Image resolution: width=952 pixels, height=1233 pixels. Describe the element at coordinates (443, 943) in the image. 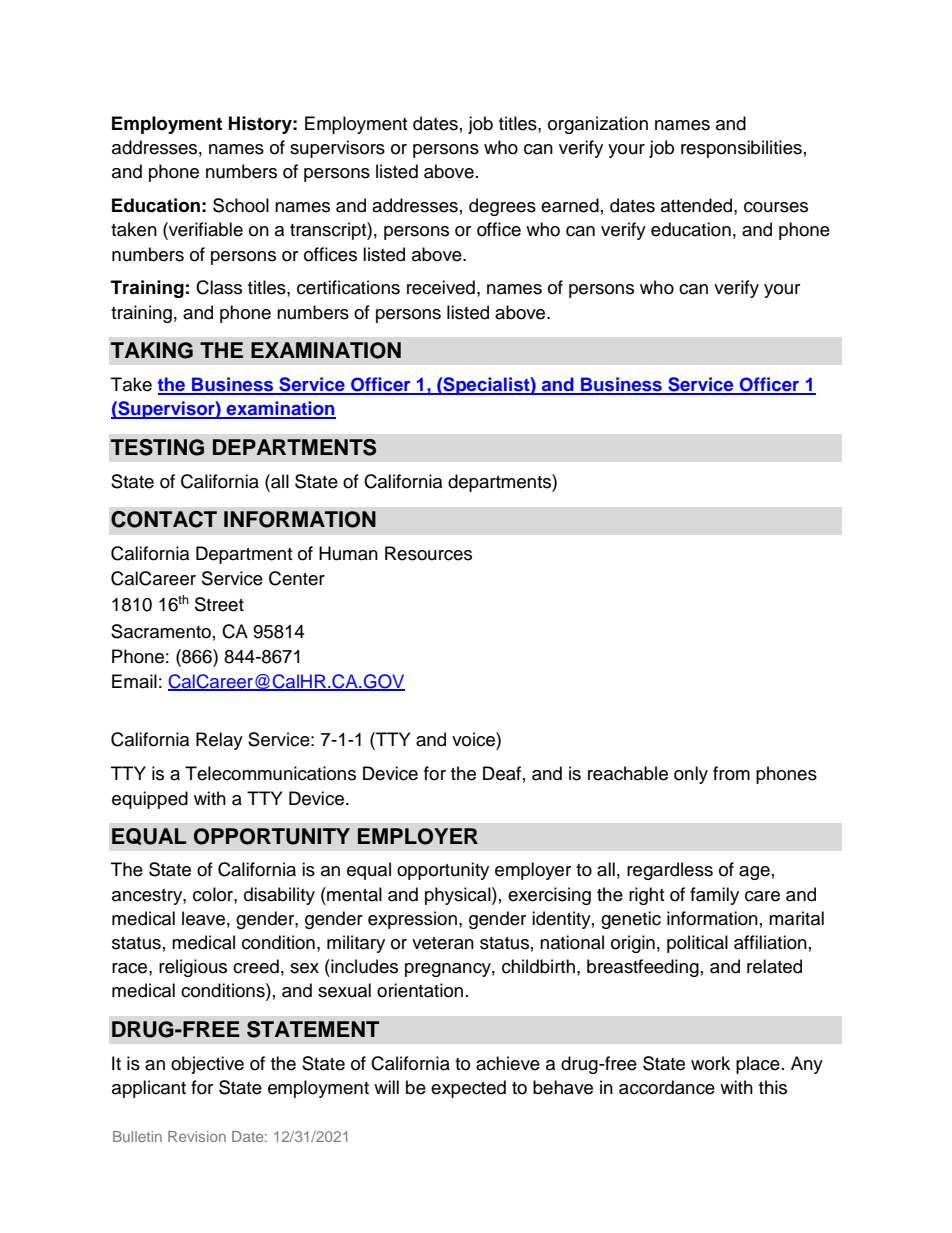

I see `veteran` at that location.
